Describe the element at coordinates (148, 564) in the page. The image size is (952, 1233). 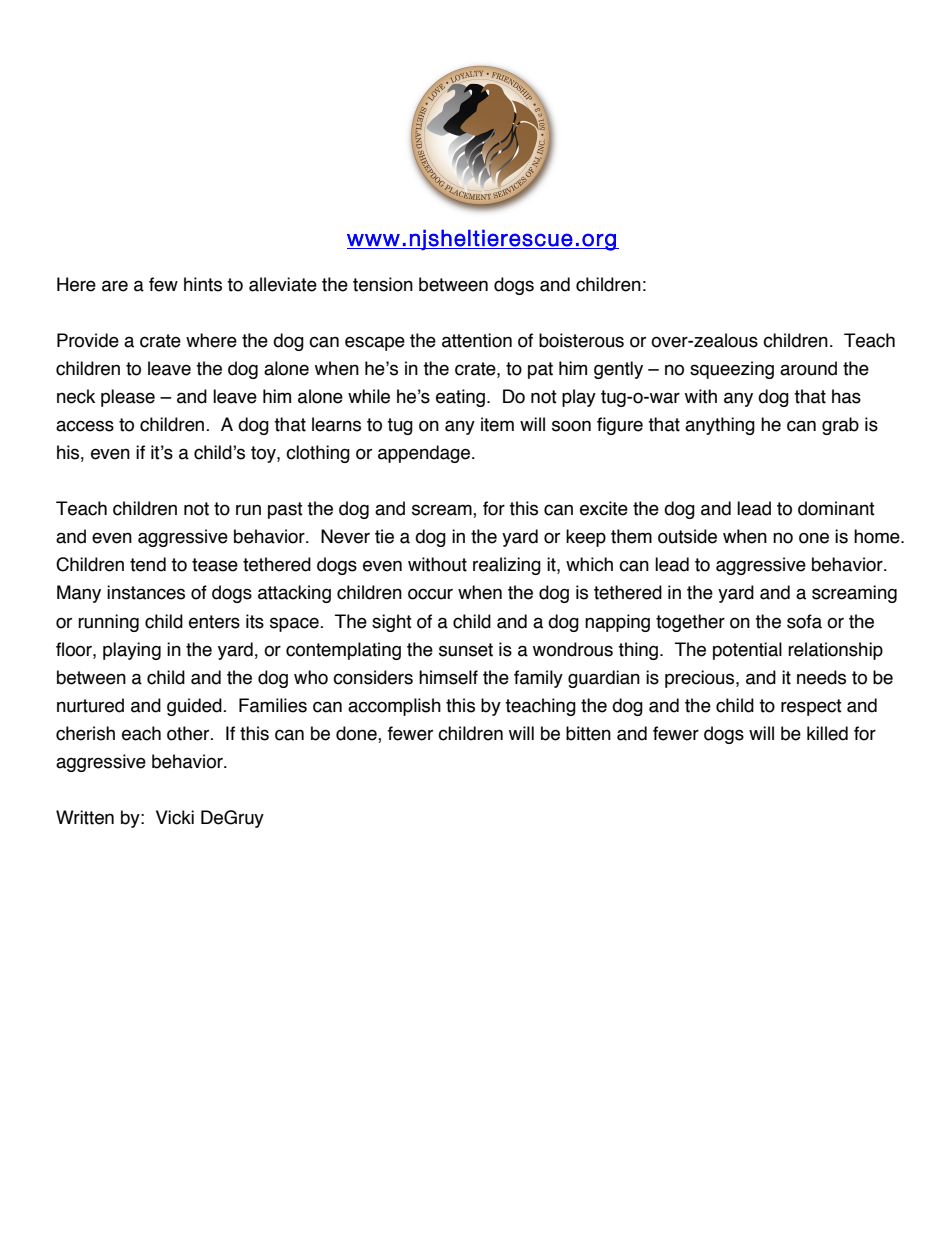
I see `tend` at that location.
